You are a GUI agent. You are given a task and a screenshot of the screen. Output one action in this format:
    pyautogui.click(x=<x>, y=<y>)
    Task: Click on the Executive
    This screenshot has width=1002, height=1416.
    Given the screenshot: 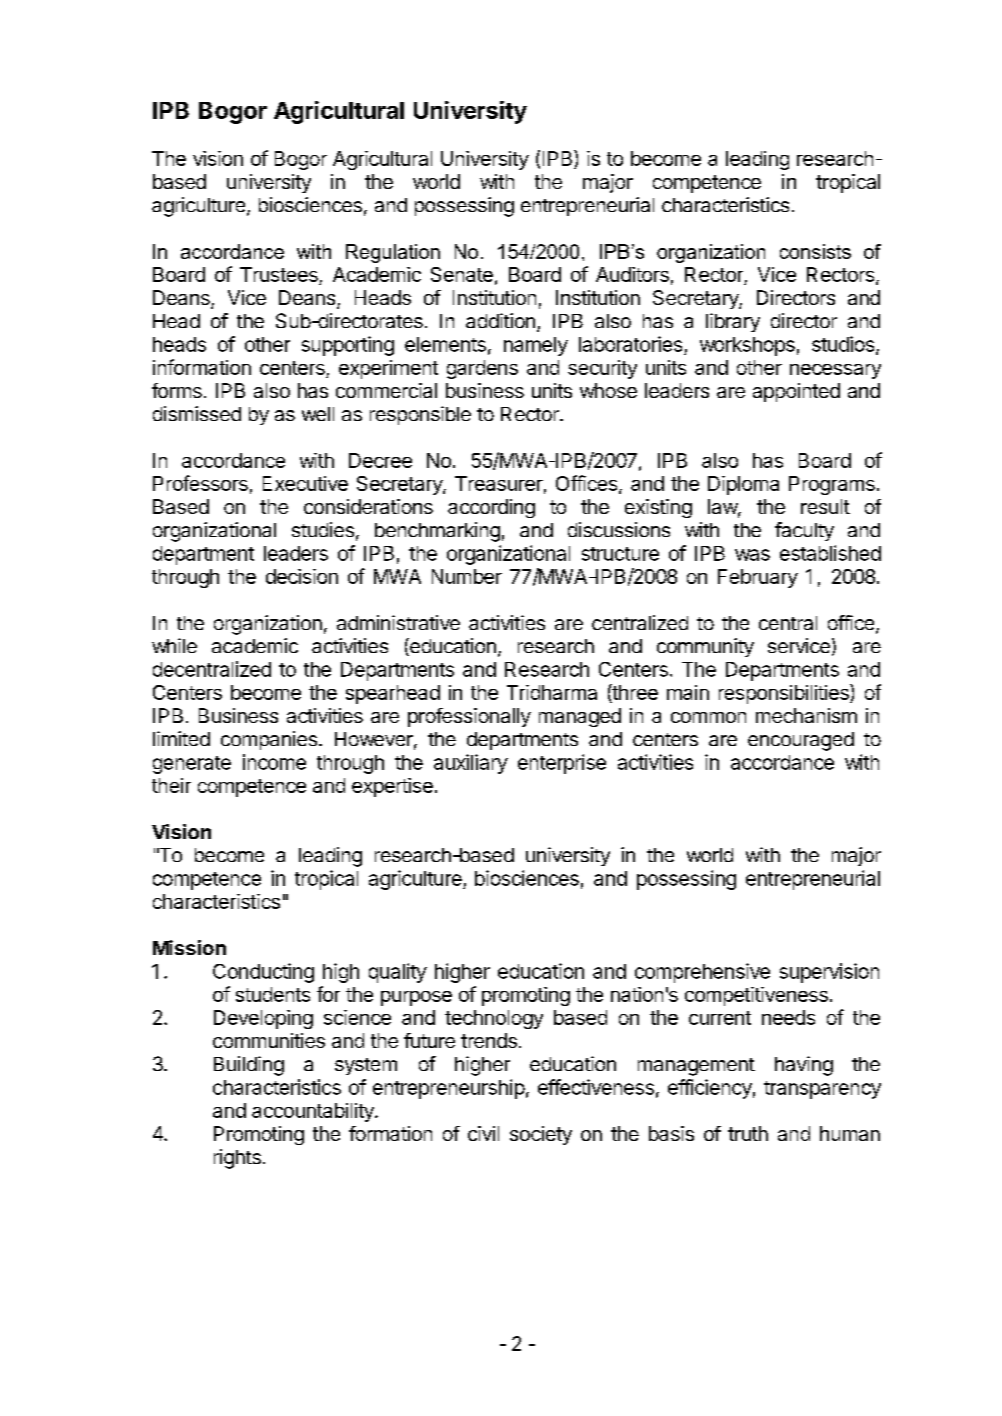 What is the action you would take?
    pyautogui.click(x=305, y=483)
